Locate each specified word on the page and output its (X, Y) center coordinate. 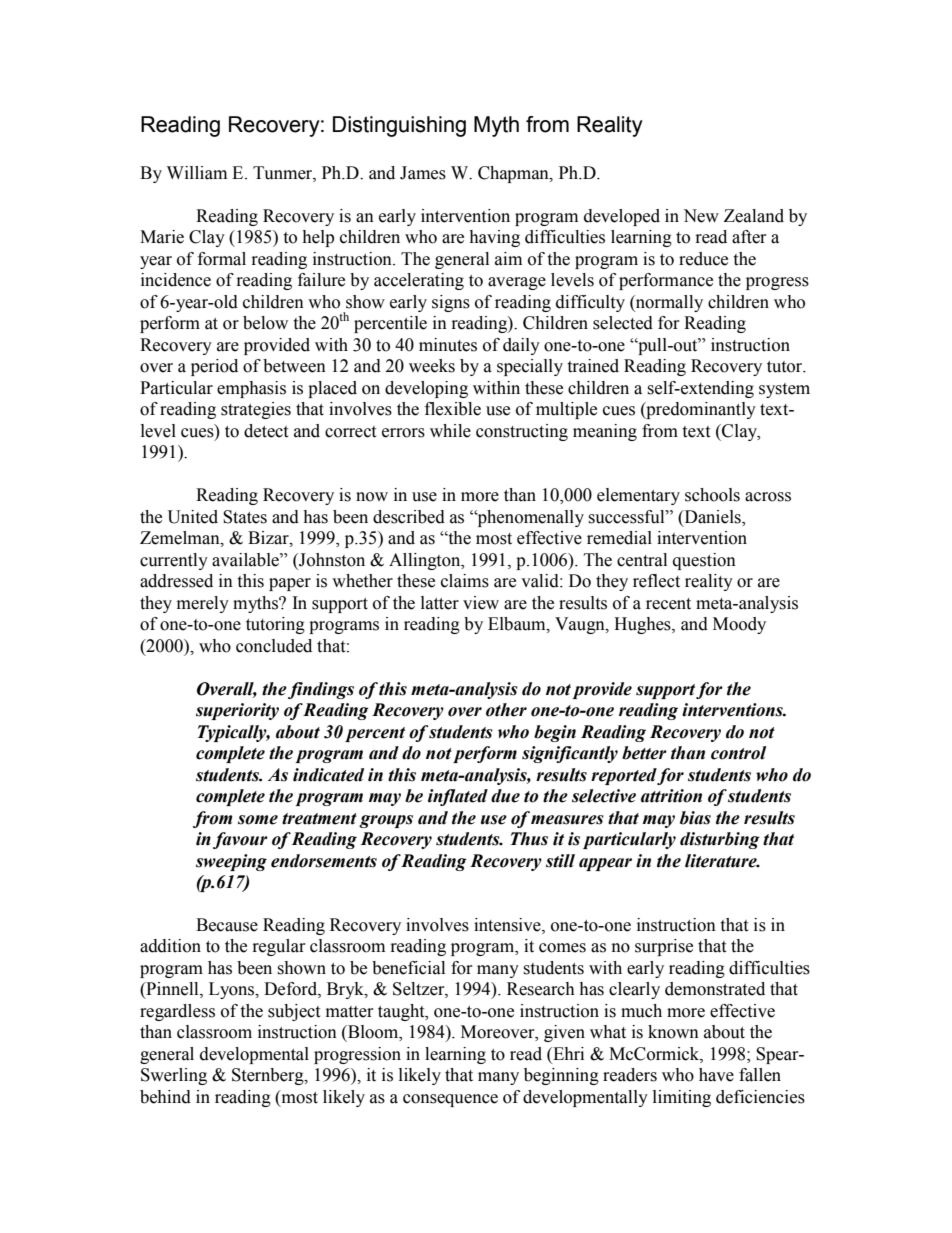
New (701, 216)
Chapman (514, 174)
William (197, 173)
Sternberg (269, 1076)
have (716, 1075)
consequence (450, 1100)
